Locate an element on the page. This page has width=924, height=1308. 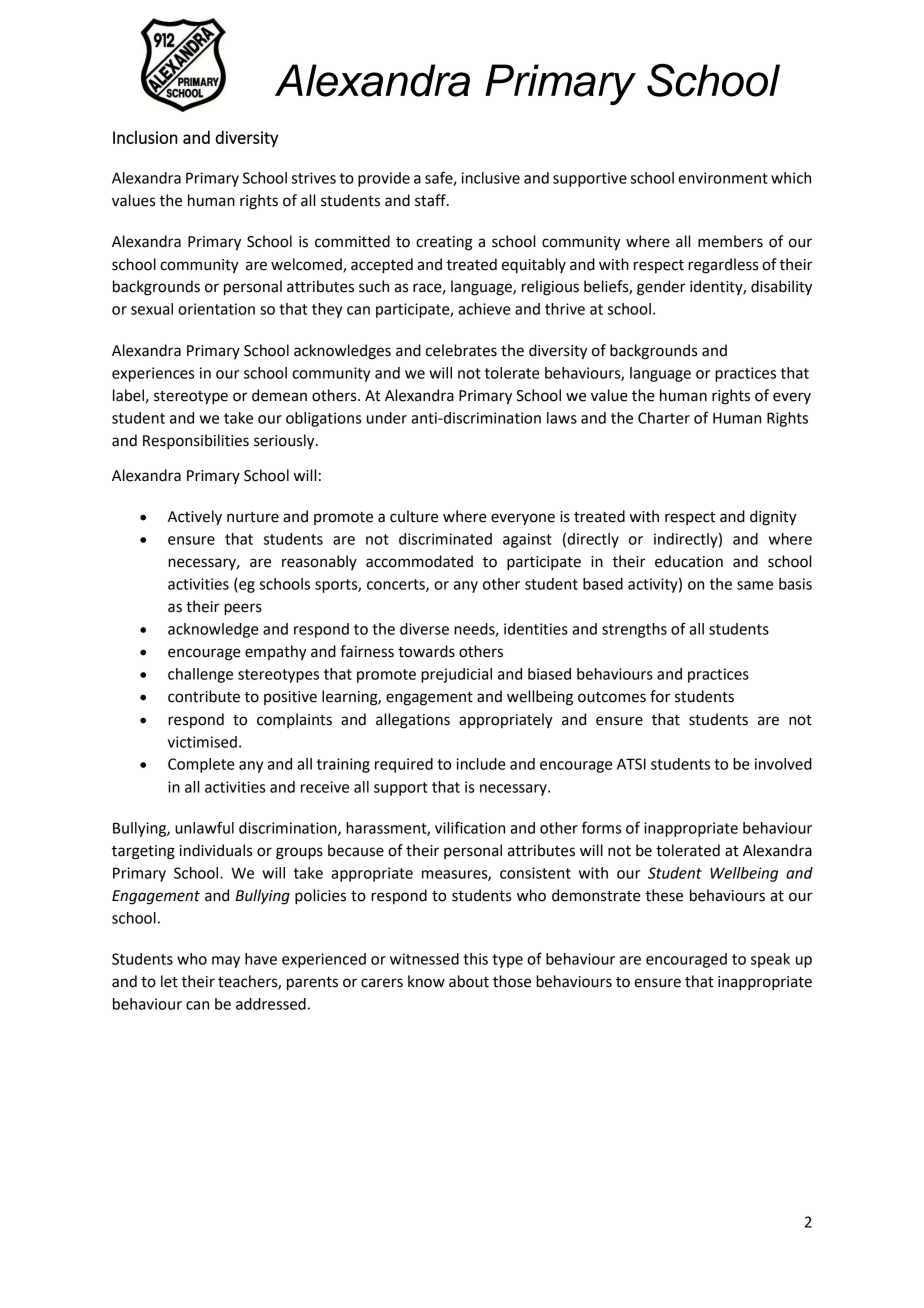
environment is located at coordinates (723, 178).
